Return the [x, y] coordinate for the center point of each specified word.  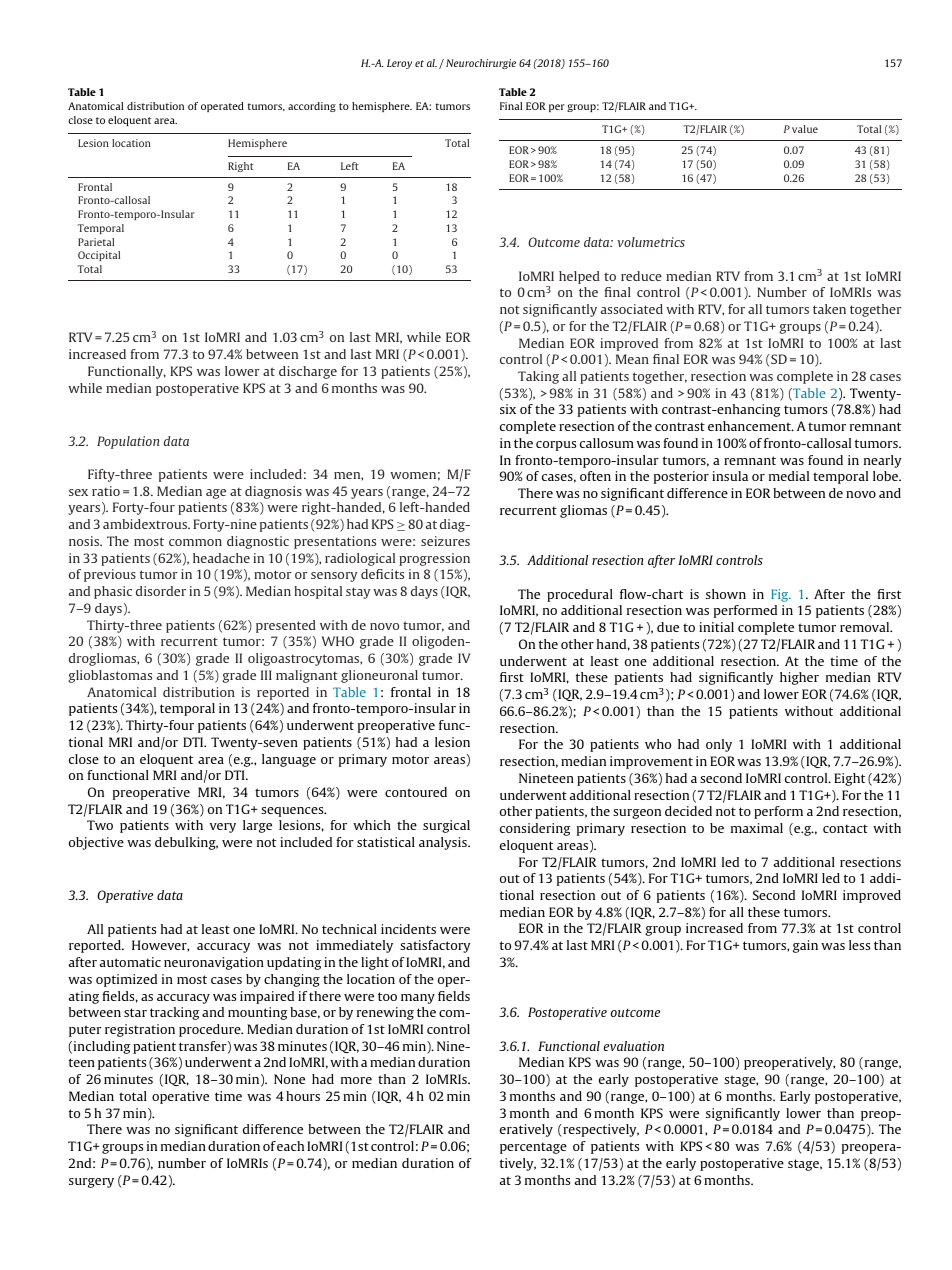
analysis [444, 843]
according [312, 107]
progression [434, 559]
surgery [91, 1183]
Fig [781, 595]
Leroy [399, 64]
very [223, 828]
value [805, 129]
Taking [538, 377]
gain [805, 946]
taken [829, 309]
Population [128, 442]
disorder [161, 591]
